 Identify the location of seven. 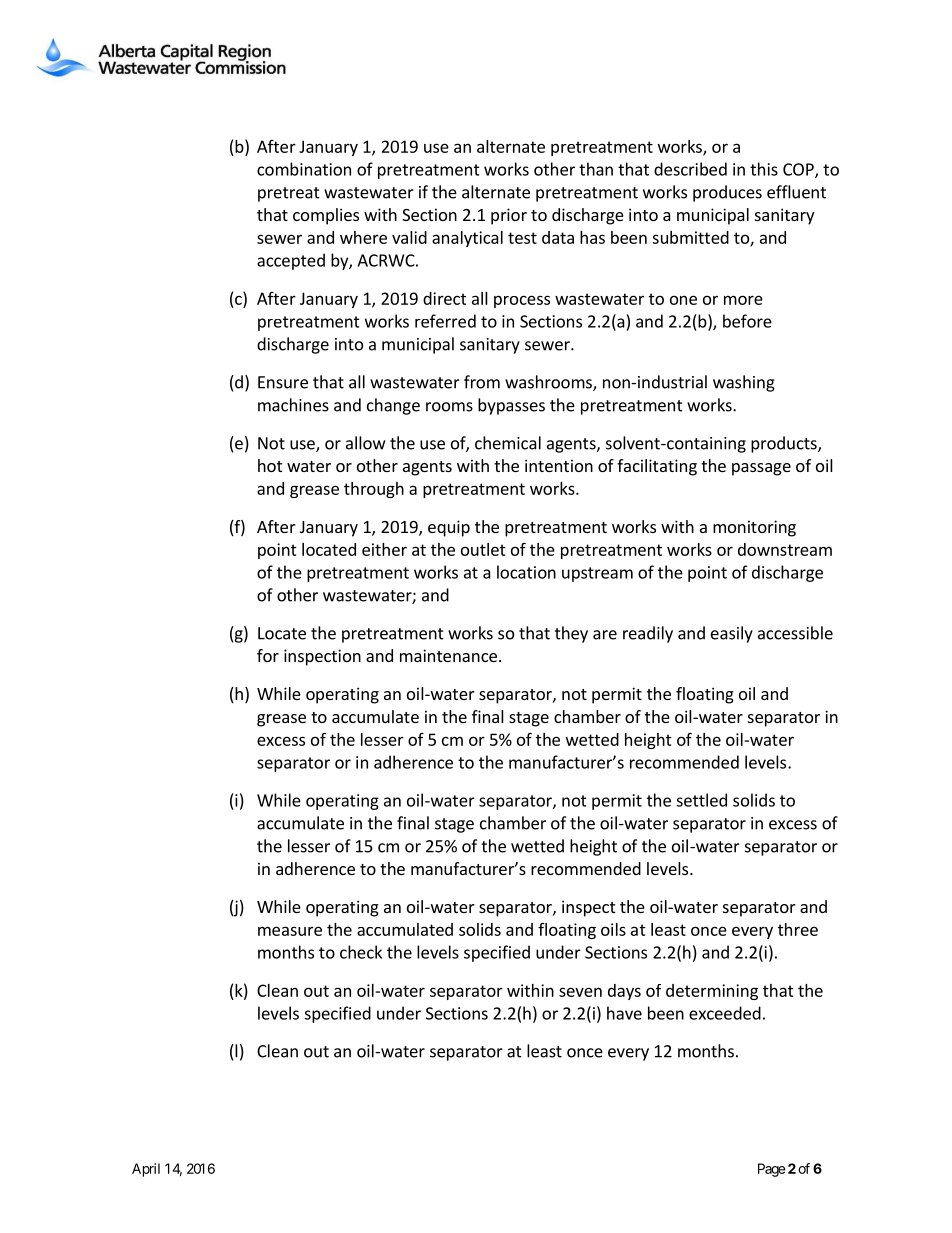
(580, 992).
